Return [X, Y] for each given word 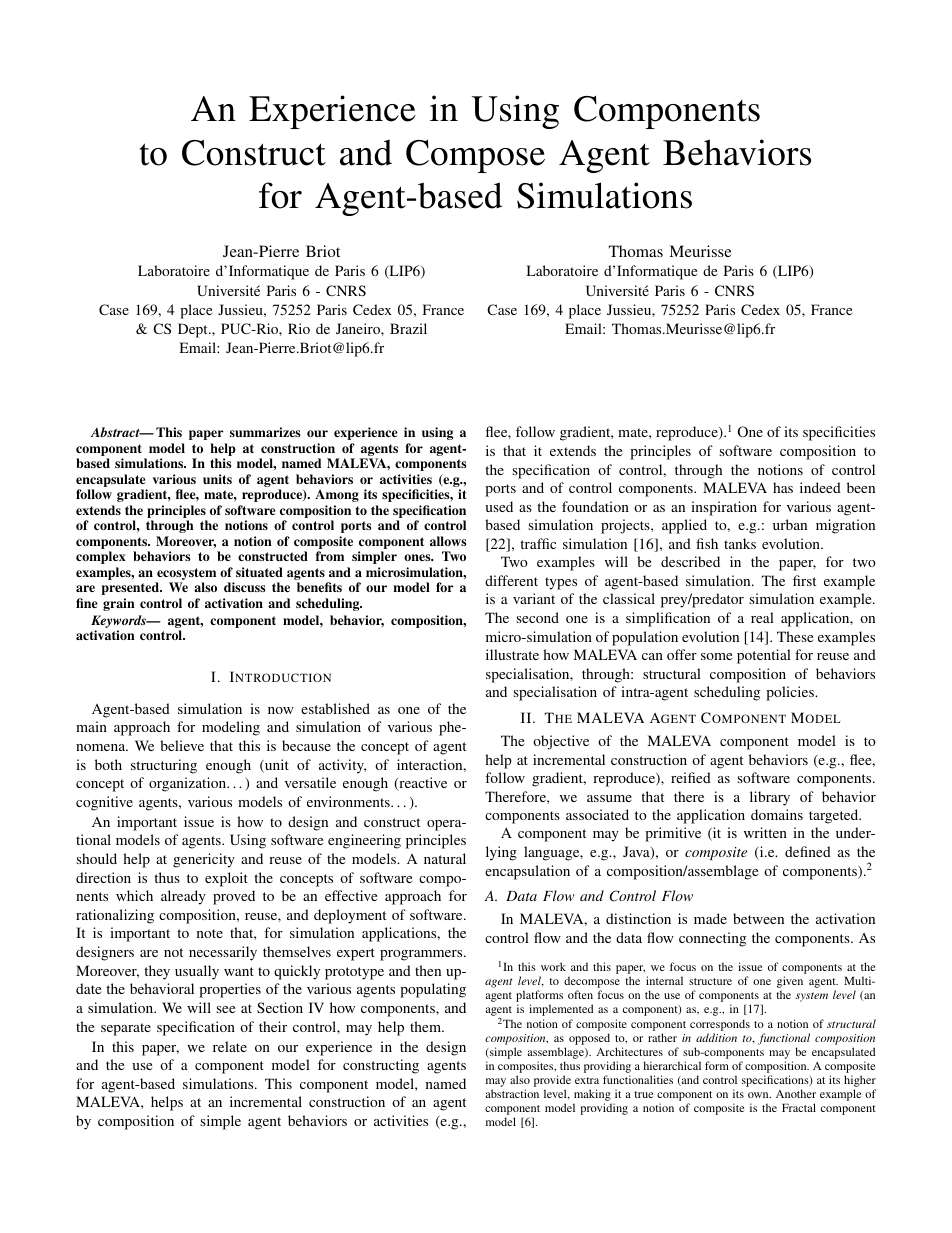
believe [182, 745]
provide [552, 1082]
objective [561, 742]
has [783, 487]
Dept [194, 330]
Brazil [408, 328]
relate [230, 1046]
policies [791, 693]
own [759, 1095]
